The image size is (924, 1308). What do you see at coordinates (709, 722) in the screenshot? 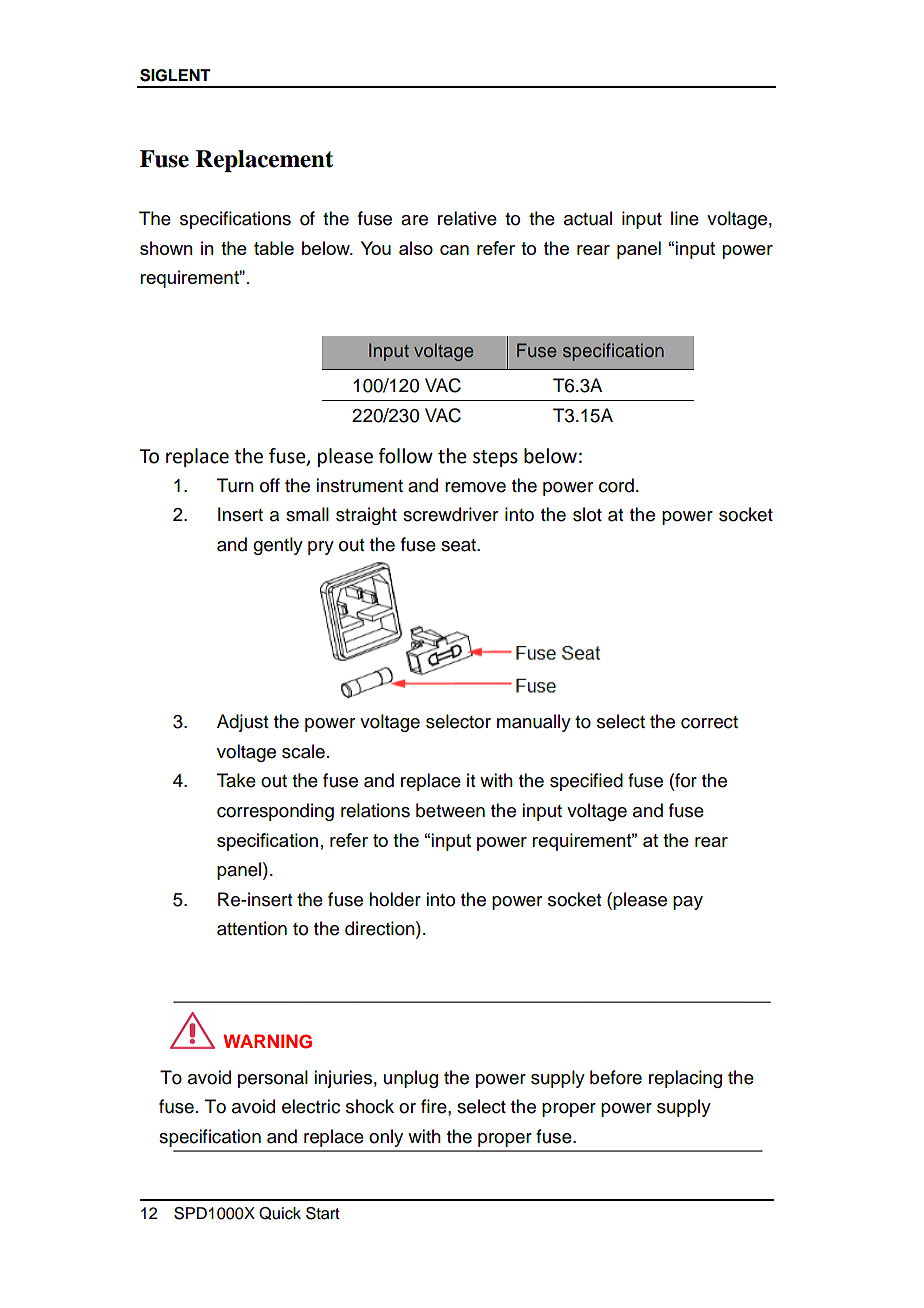
I see `correct` at bounding box center [709, 722].
